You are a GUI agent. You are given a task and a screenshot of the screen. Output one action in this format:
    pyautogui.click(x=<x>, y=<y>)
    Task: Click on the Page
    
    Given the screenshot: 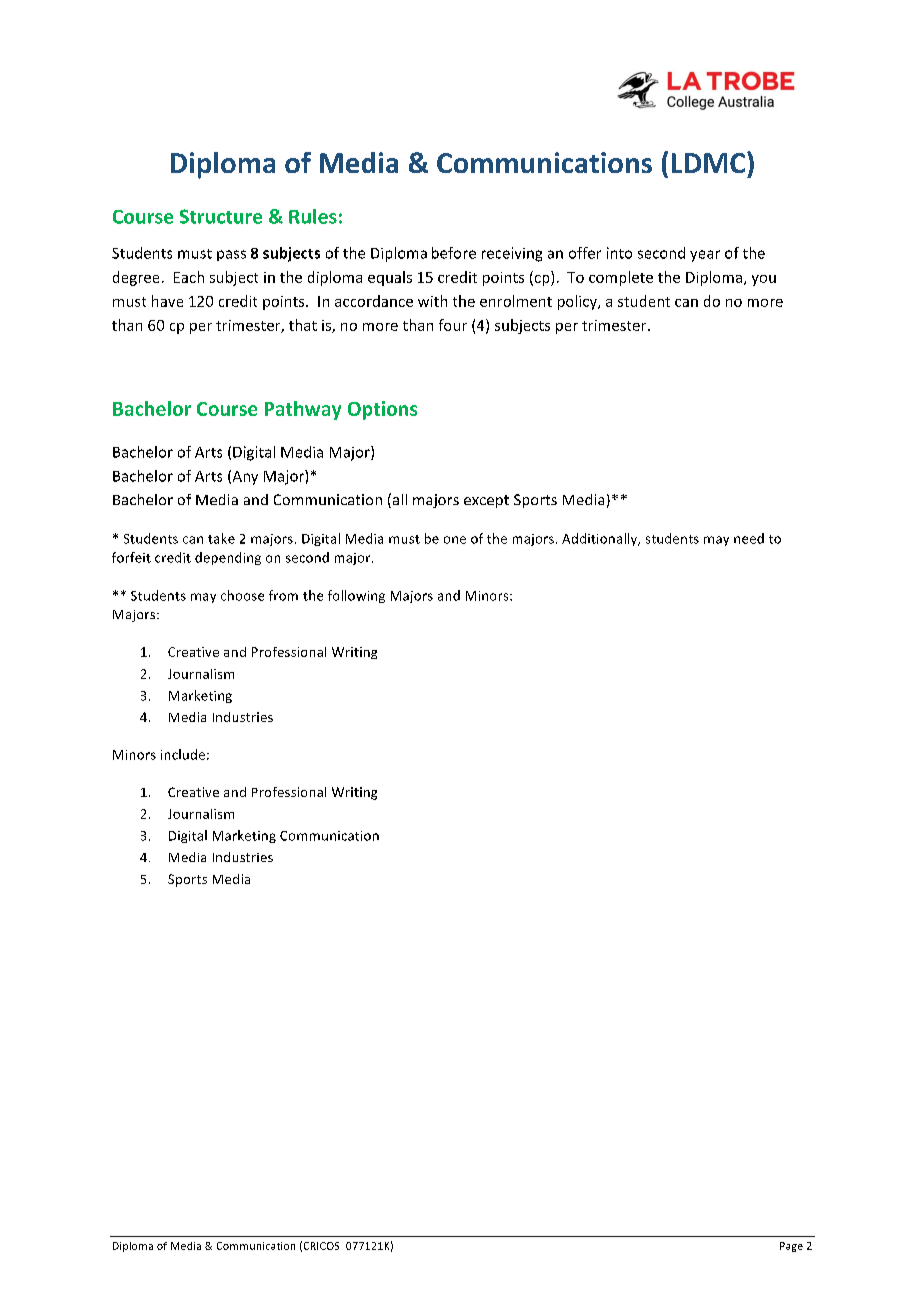 What is the action you would take?
    pyautogui.click(x=791, y=1247)
